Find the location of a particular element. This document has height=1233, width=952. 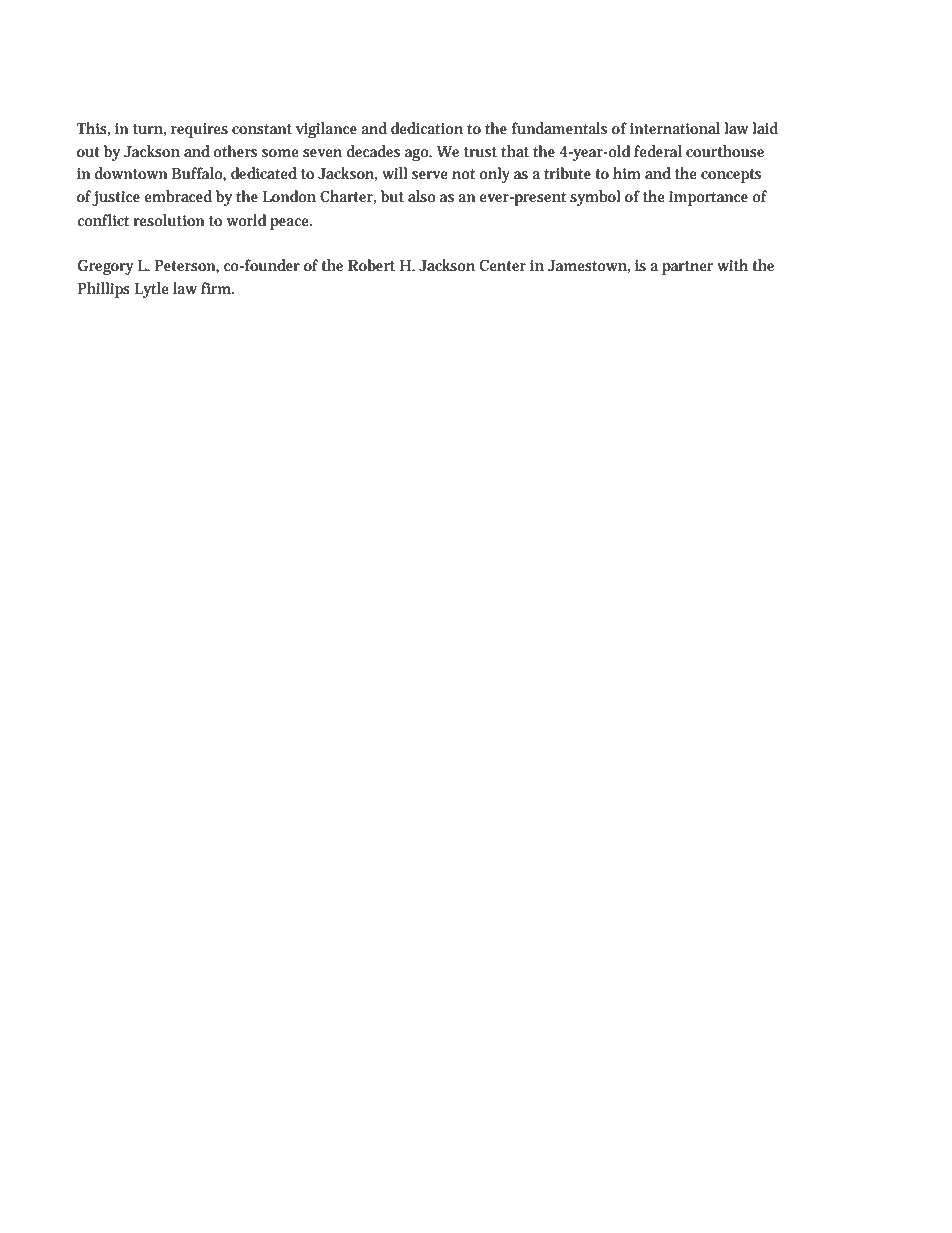

Robert is located at coordinates (371, 265).
